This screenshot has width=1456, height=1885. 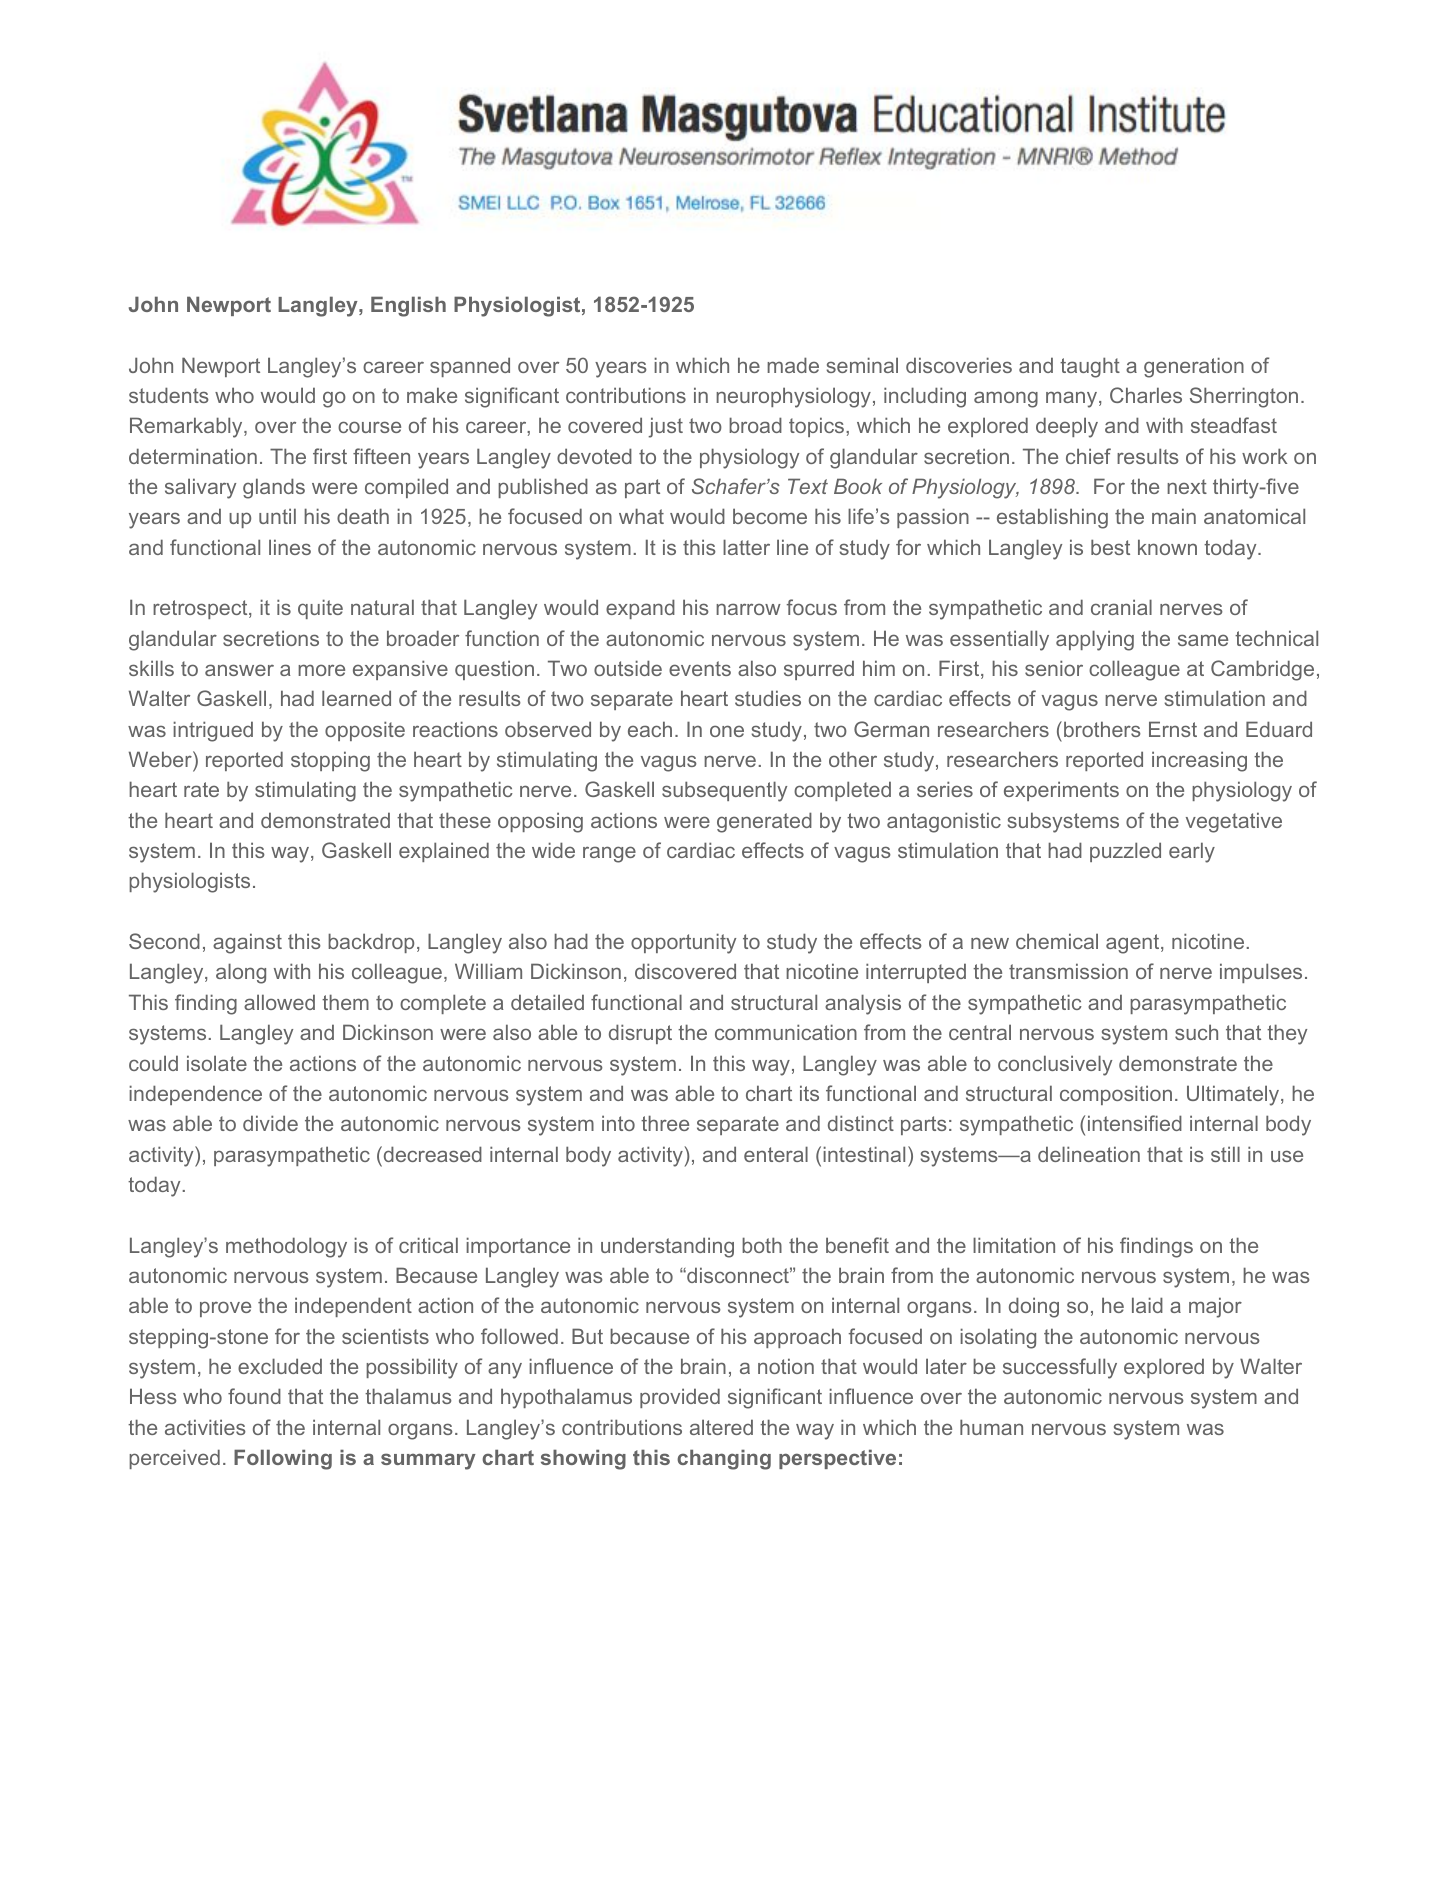 What do you see at coordinates (408, 306) in the screenshot?
I see `English` at bounding box center [408, 306].
